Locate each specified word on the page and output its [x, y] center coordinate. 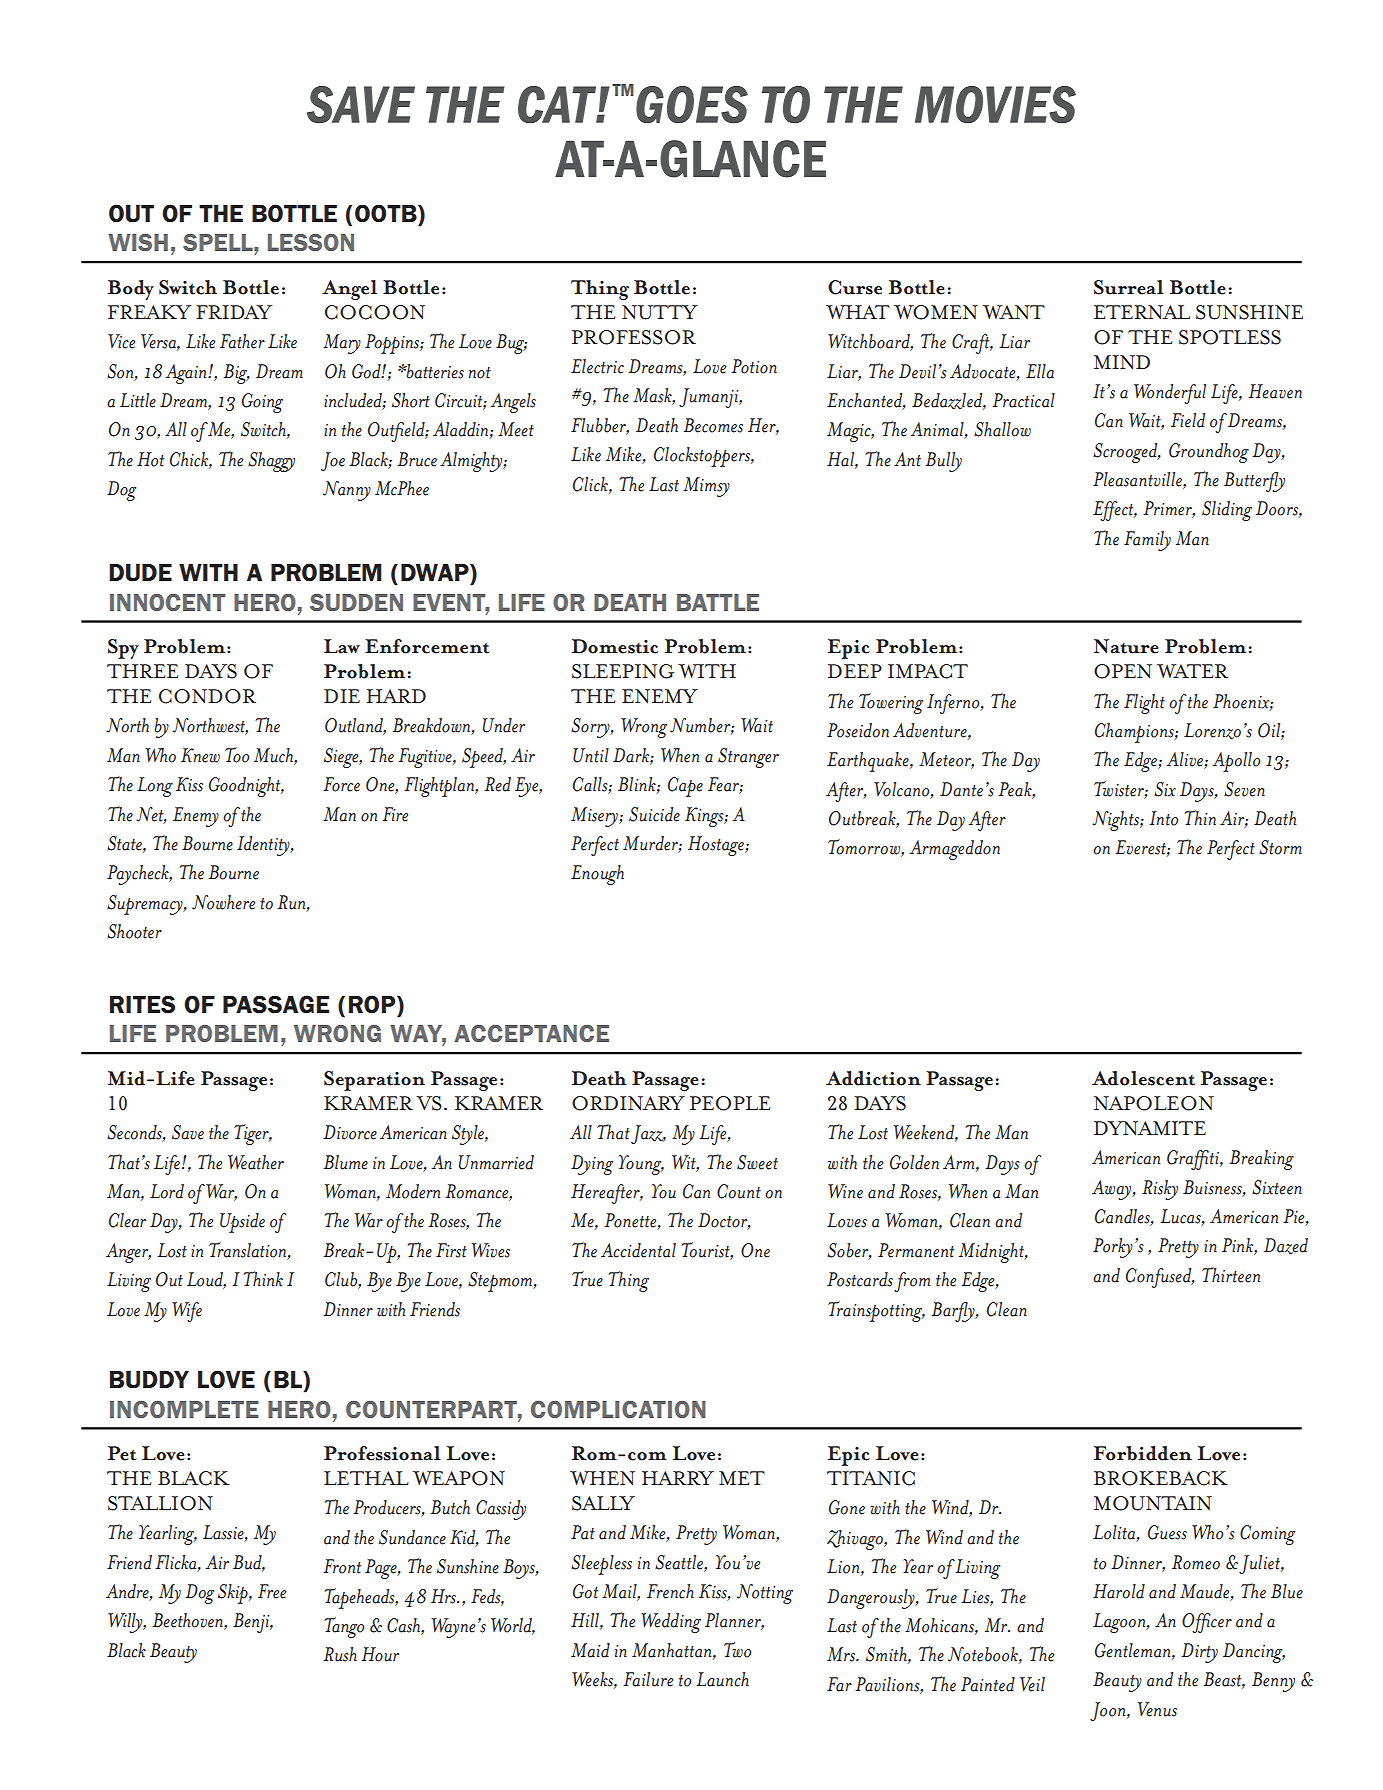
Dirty [1199, 1653]
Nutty [660, 312]
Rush [340, 1654]
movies [995, 105]
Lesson [311, 242]
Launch [722, 1679]
